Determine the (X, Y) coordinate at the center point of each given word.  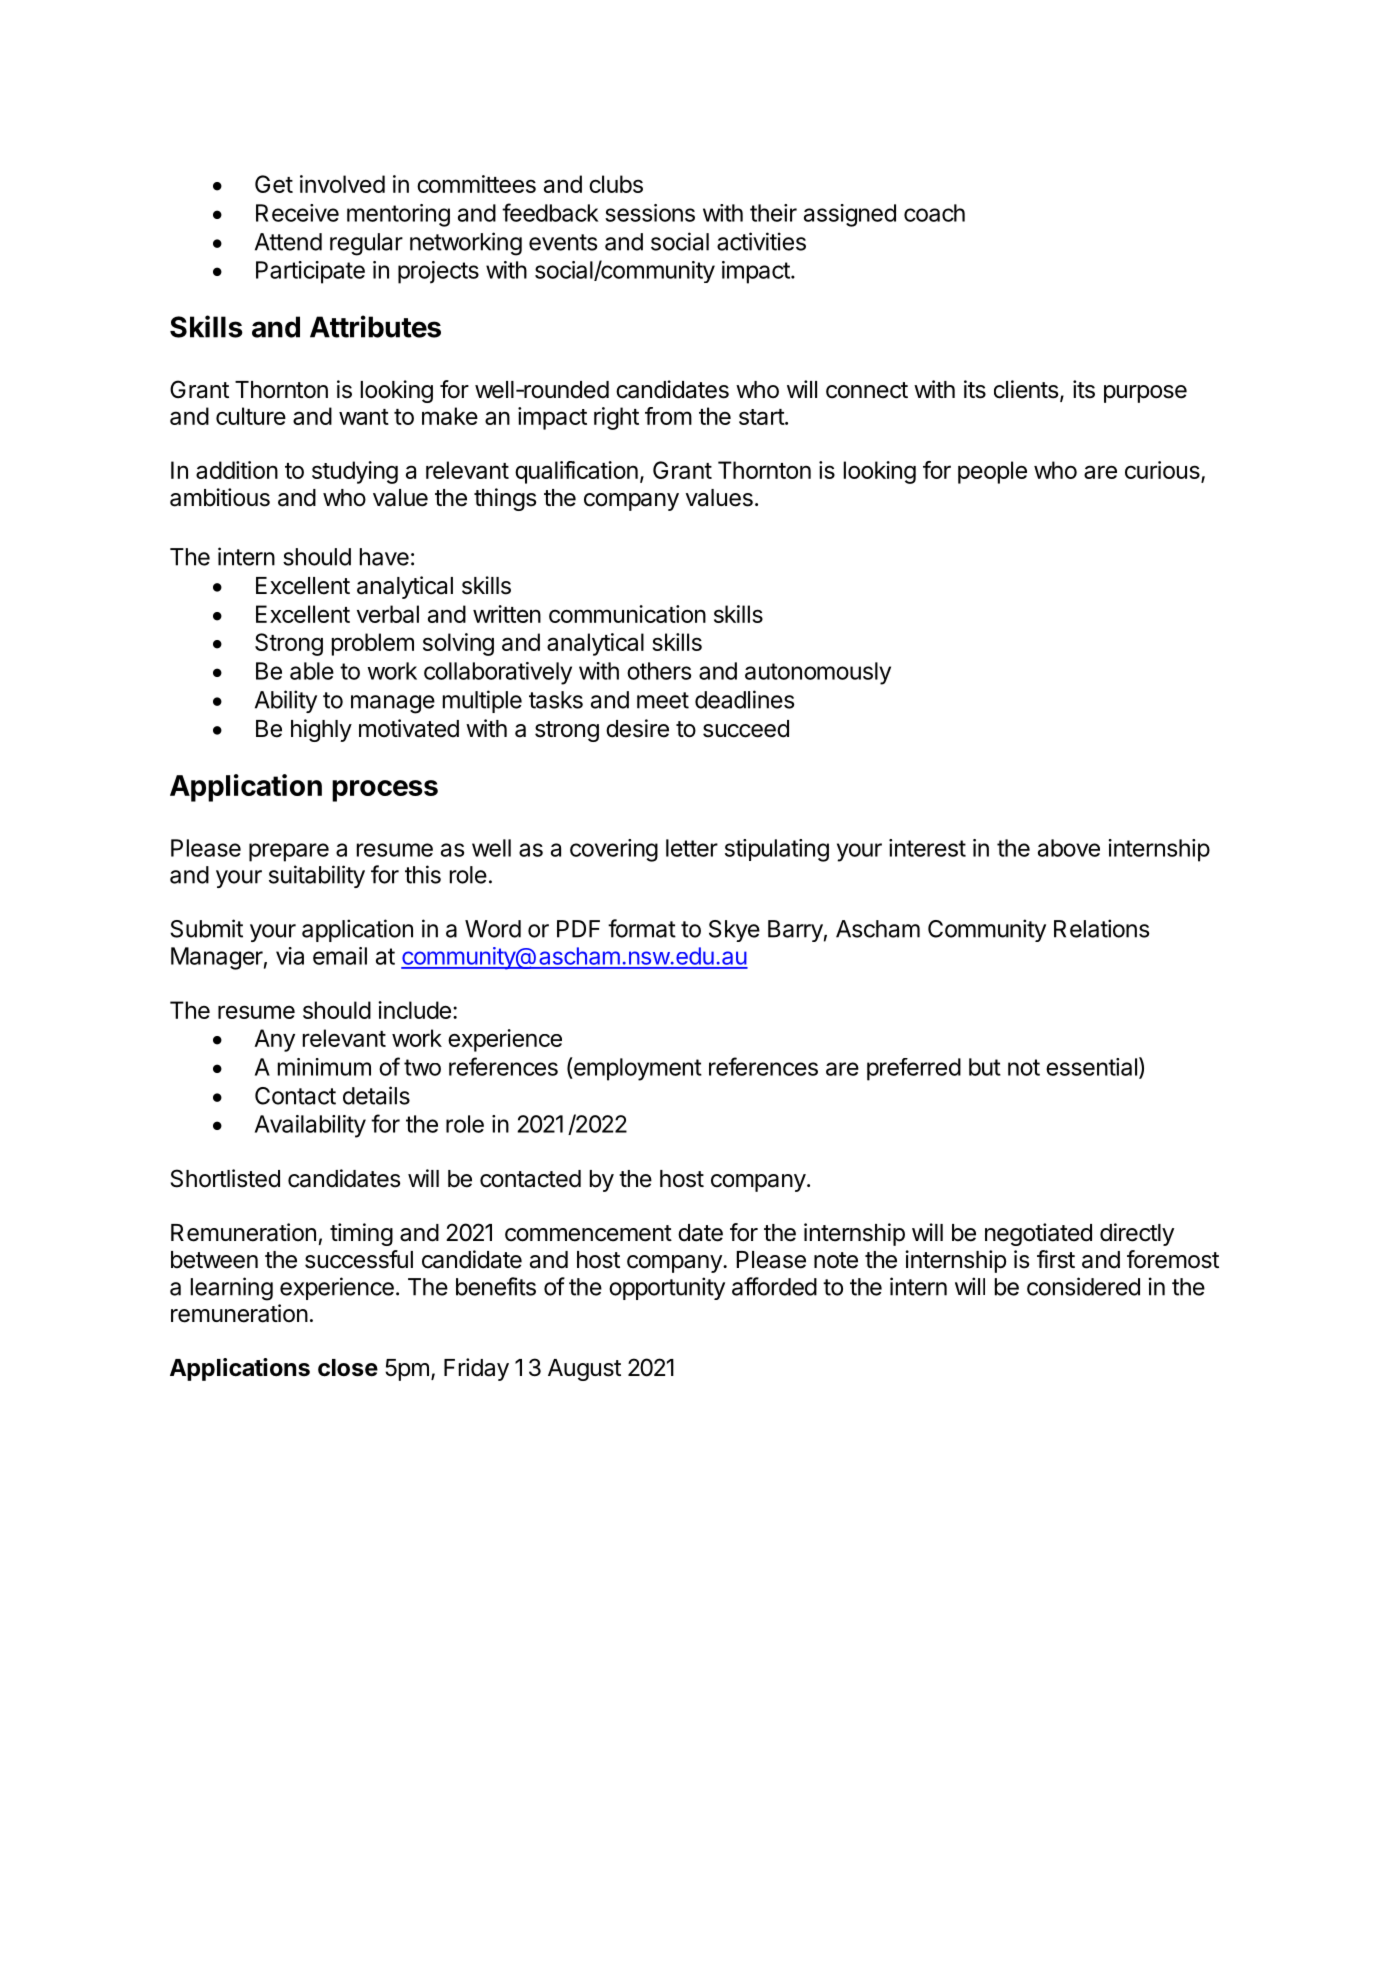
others (659, 671)
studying (355, 472)
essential (1091, 1067)
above (1069, 848)
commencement (588, 1233)
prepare (289, 852)
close (348, 1368)
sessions (650, 213)
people (992, 472)
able (312, 671)
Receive (297, 213)
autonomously (818, 673)
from (668, 416)
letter (692, 848)
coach (934, 213)
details (376, 1095)
